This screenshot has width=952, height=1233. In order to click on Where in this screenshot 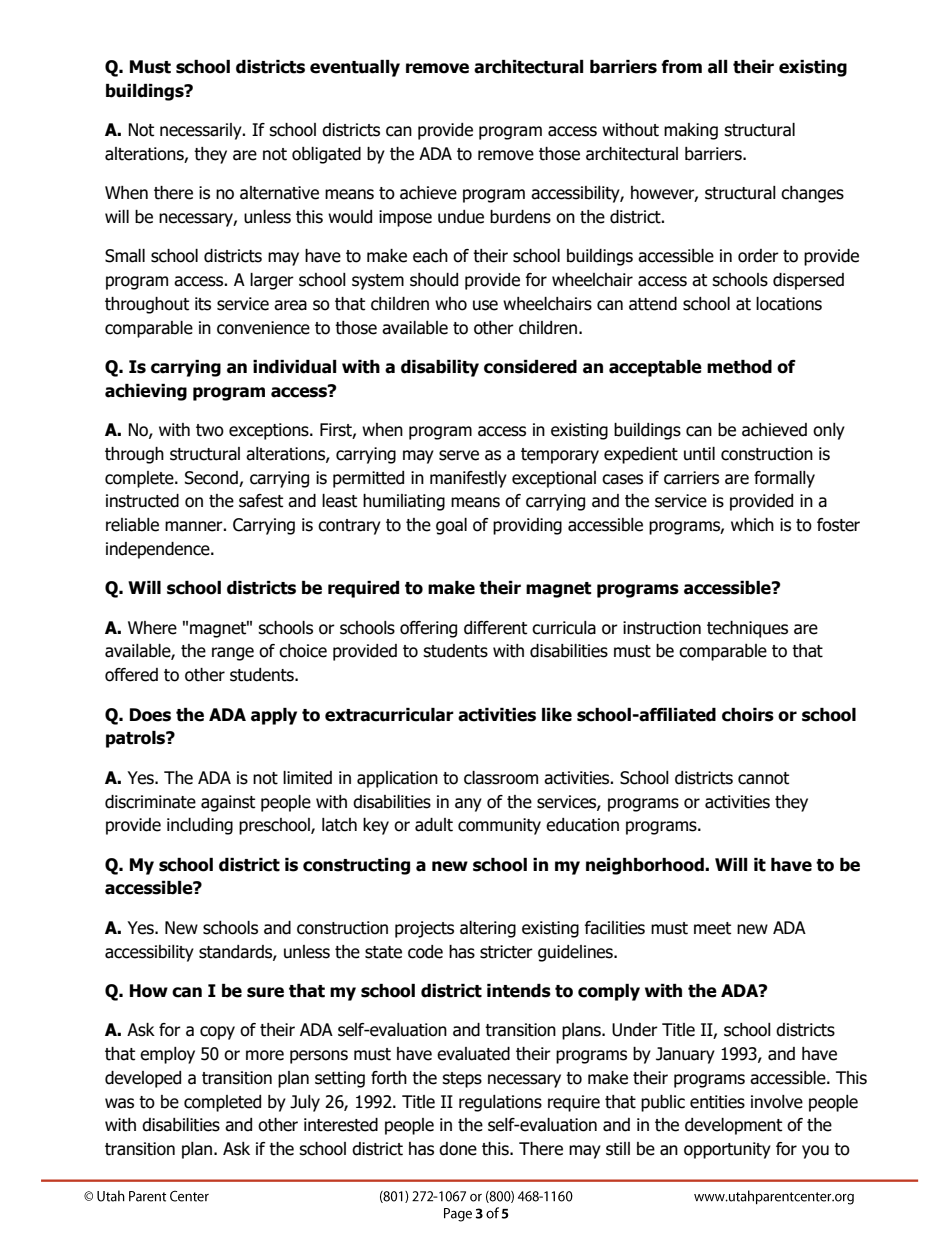, I will do `click(152, 628)`.
